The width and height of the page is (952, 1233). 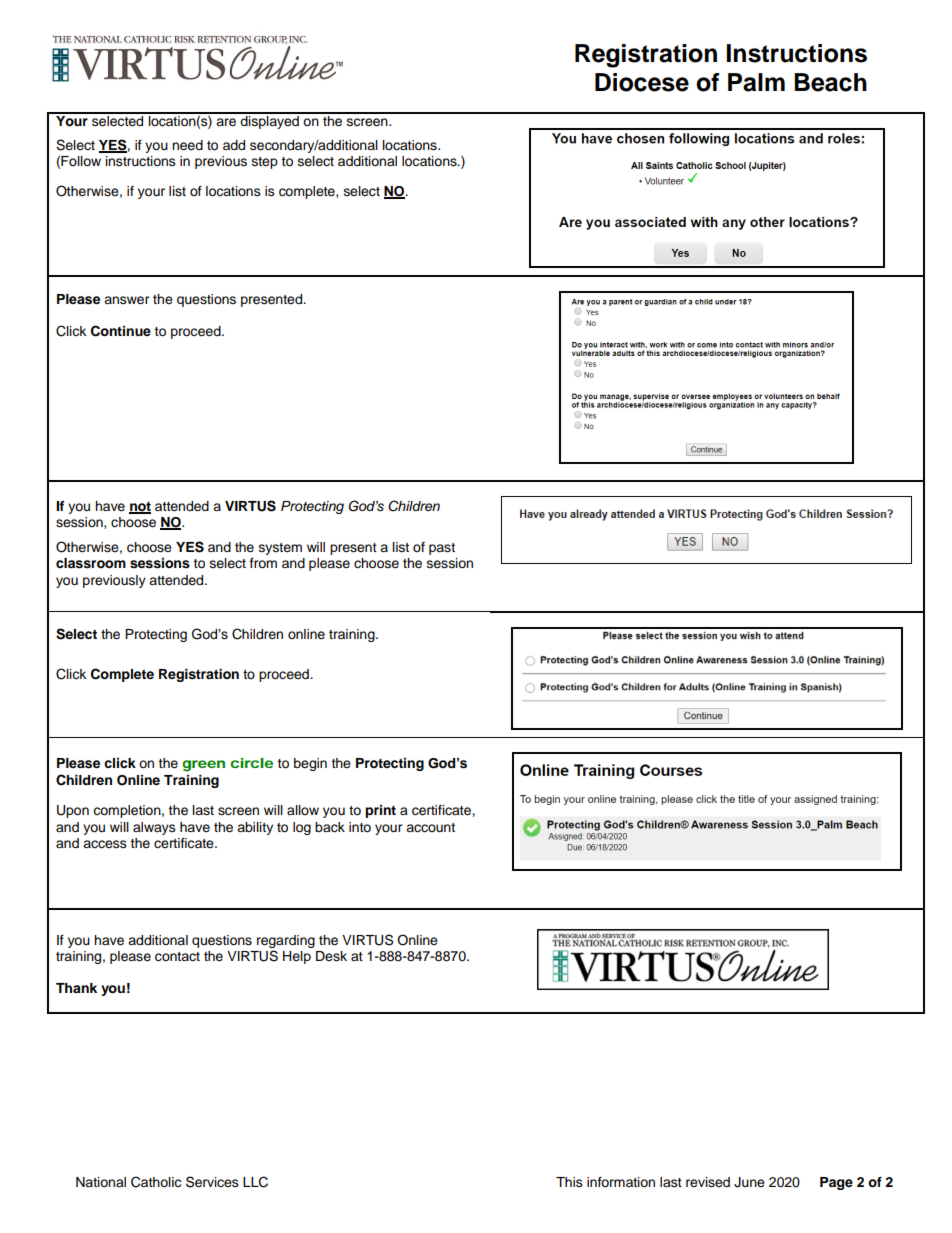 What do you see at coordinates (430, 828) in the page?
I see `account` at bounding box center [430, 828].
